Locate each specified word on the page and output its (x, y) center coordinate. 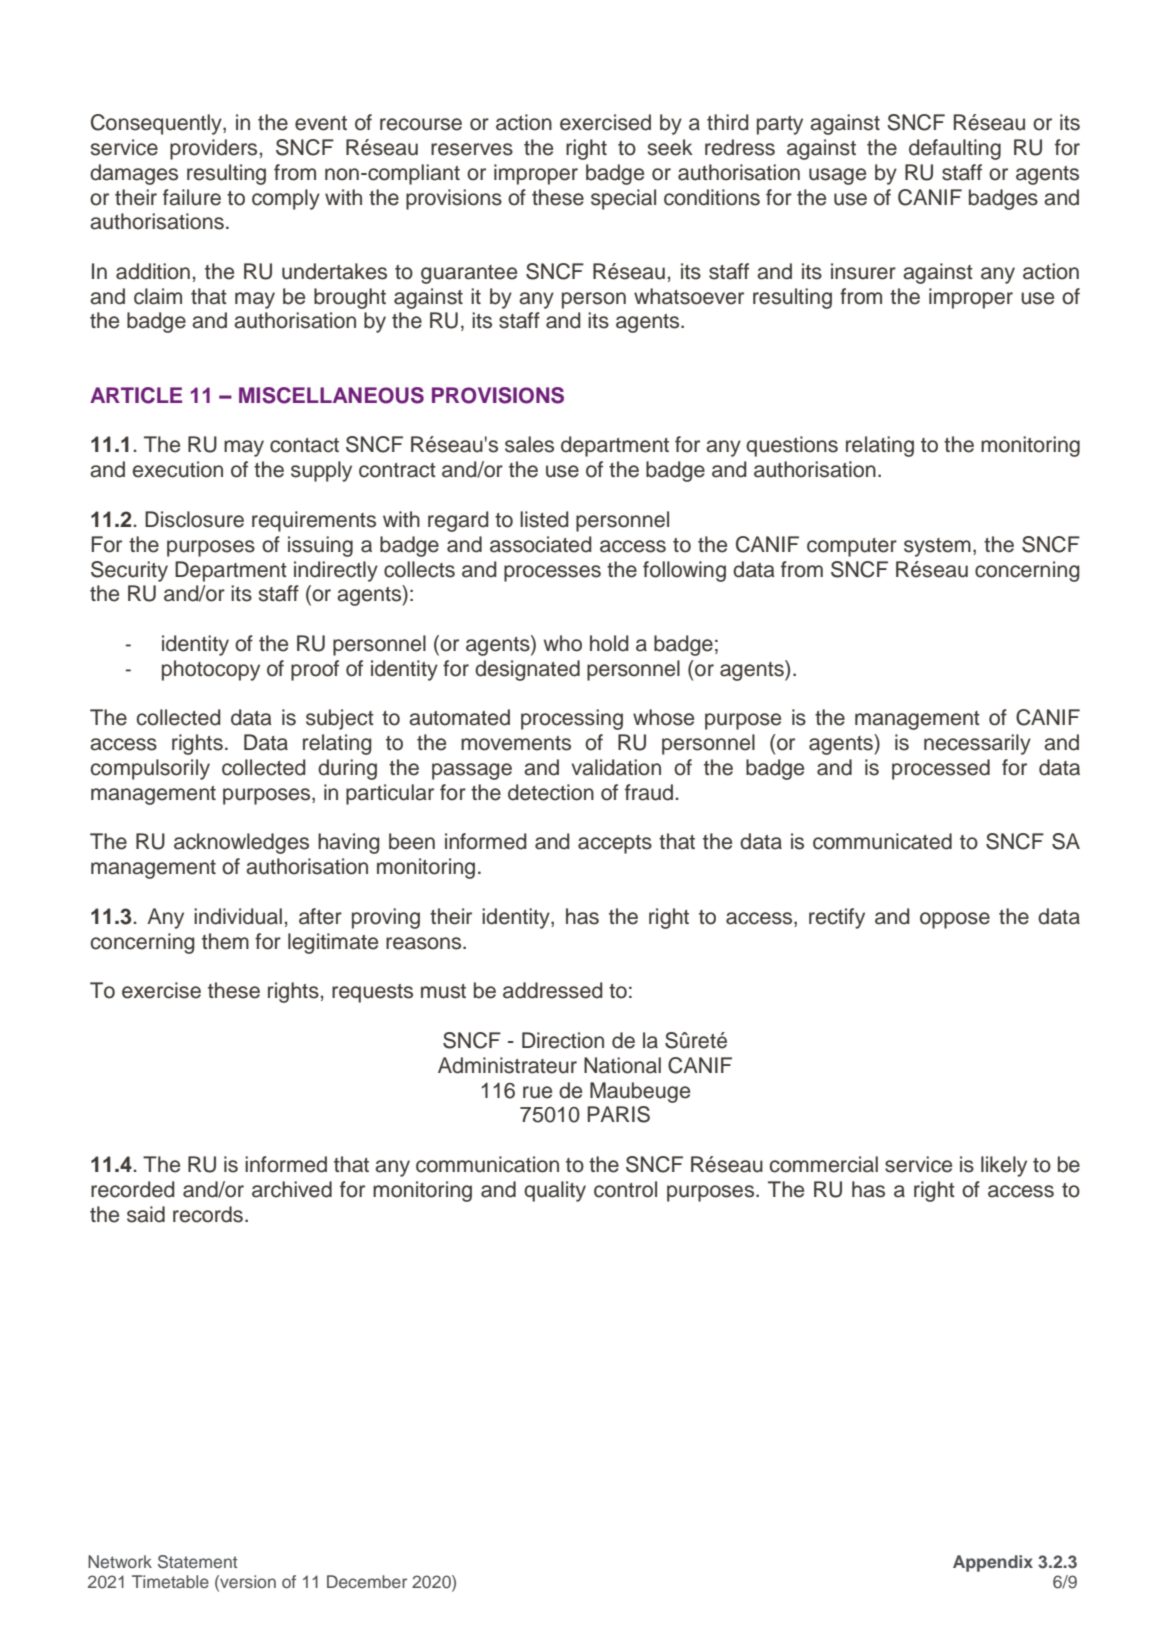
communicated (882, 841)
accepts (615, 844)
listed (544, 519)
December (367, 1581)
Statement (197, 1562)
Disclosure (194, 519)
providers (213, 149)
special (623, 199)
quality (555, 1191)
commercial (824, 1164)
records (208, 1214)
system (937, 547)
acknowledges (241, 843)
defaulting (955, 149)
